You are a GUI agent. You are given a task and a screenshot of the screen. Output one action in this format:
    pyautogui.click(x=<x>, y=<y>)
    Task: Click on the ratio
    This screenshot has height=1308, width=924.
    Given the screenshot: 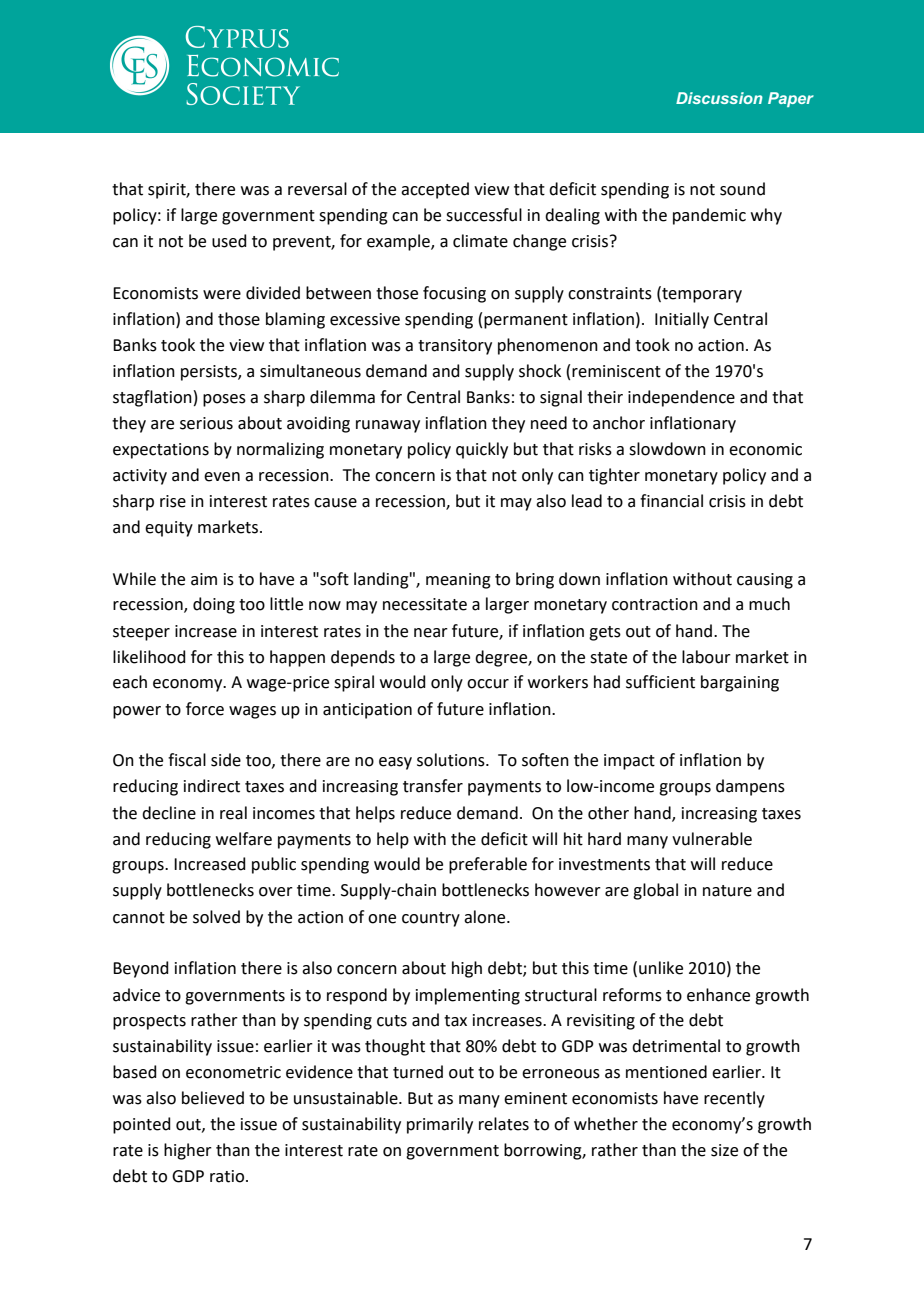 What is the action you would take?
    pyautogui.click(x=228, y=1176)
